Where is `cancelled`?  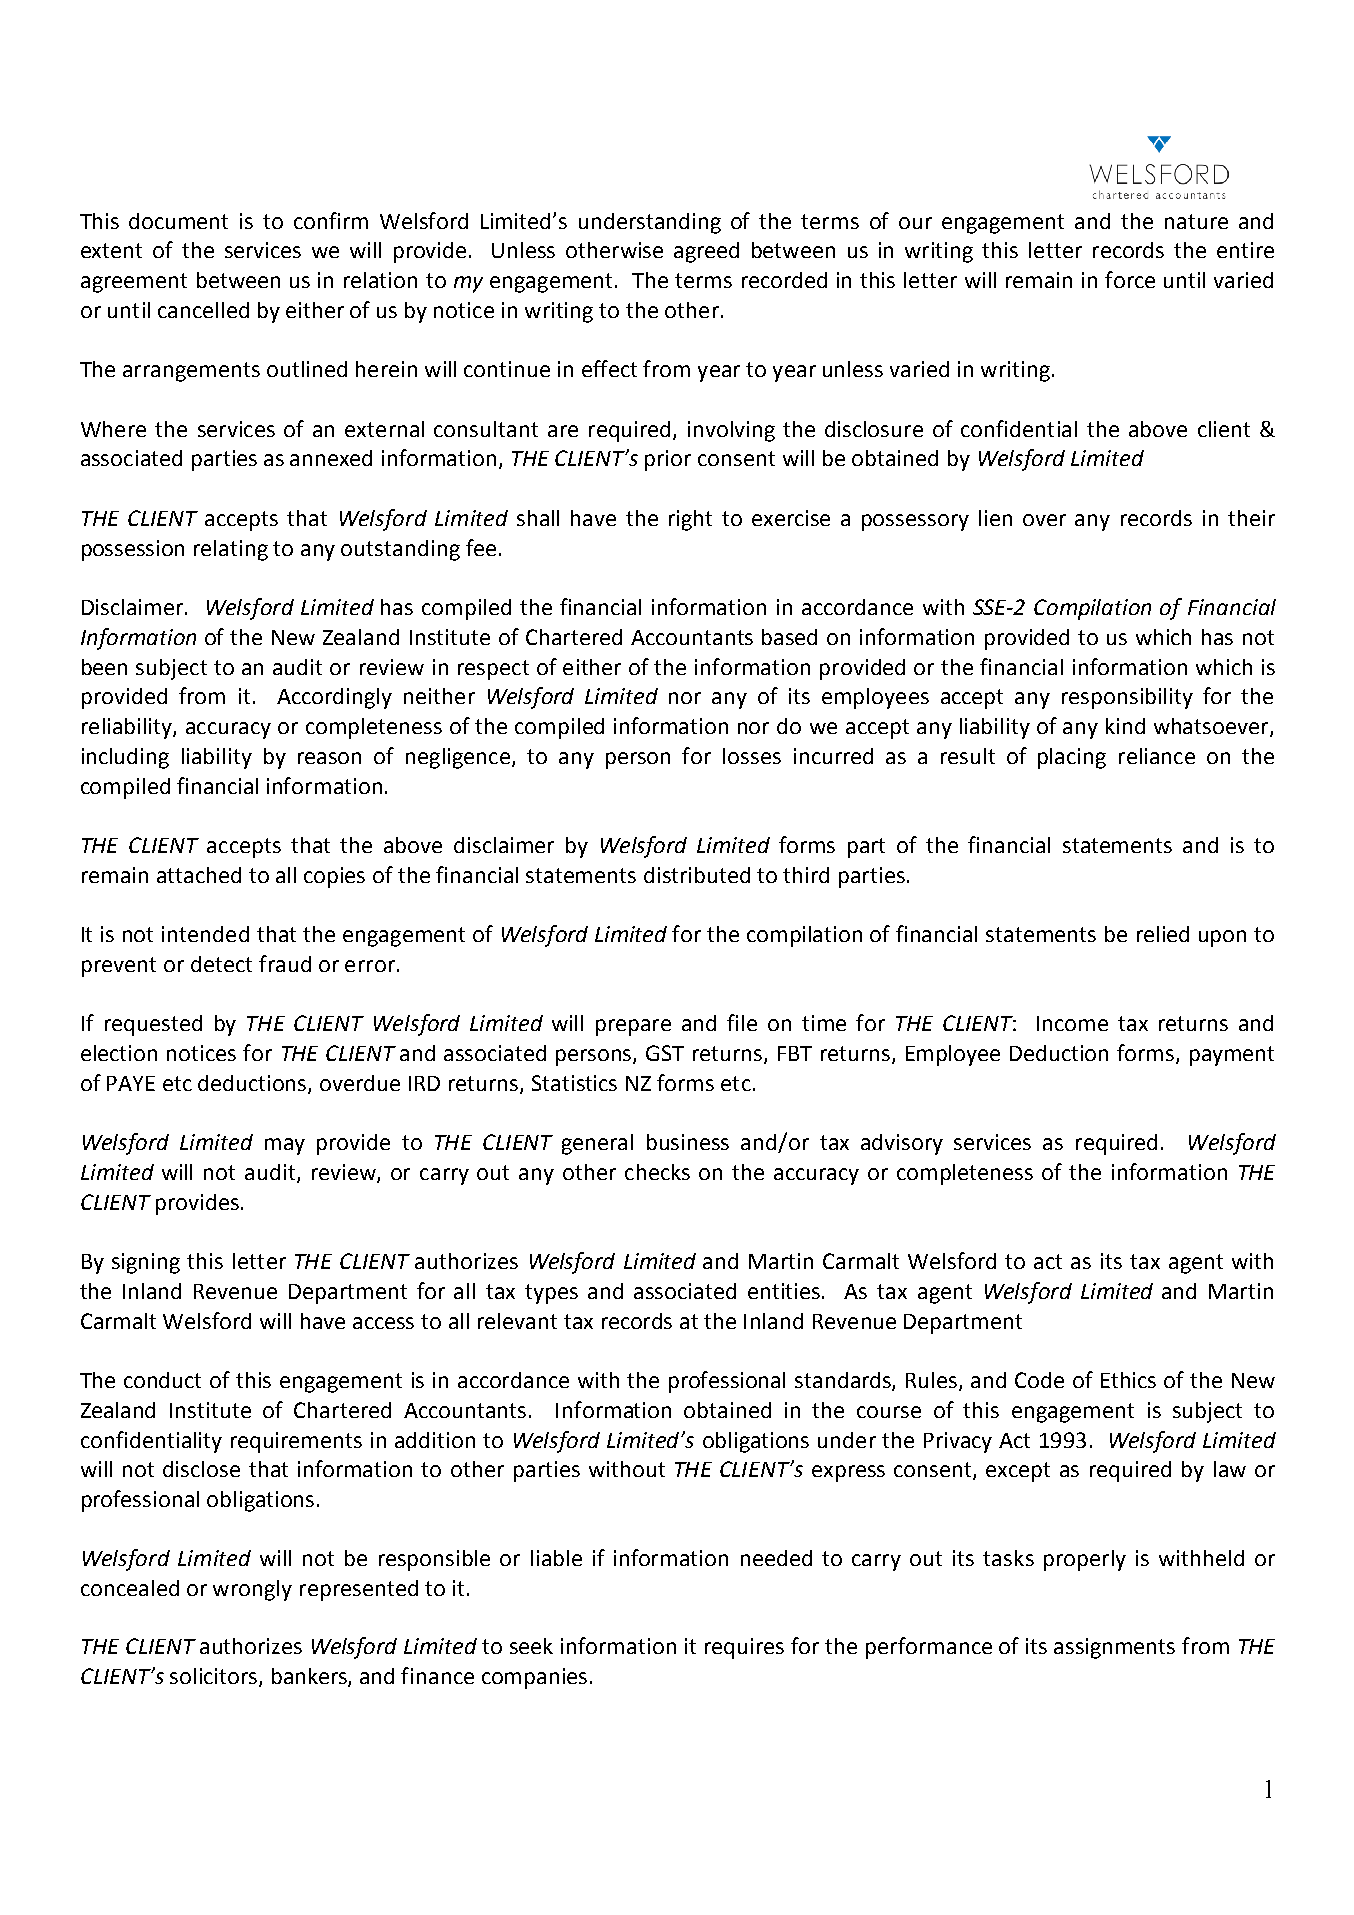 cancelled is located at coordinates (203, 310).
